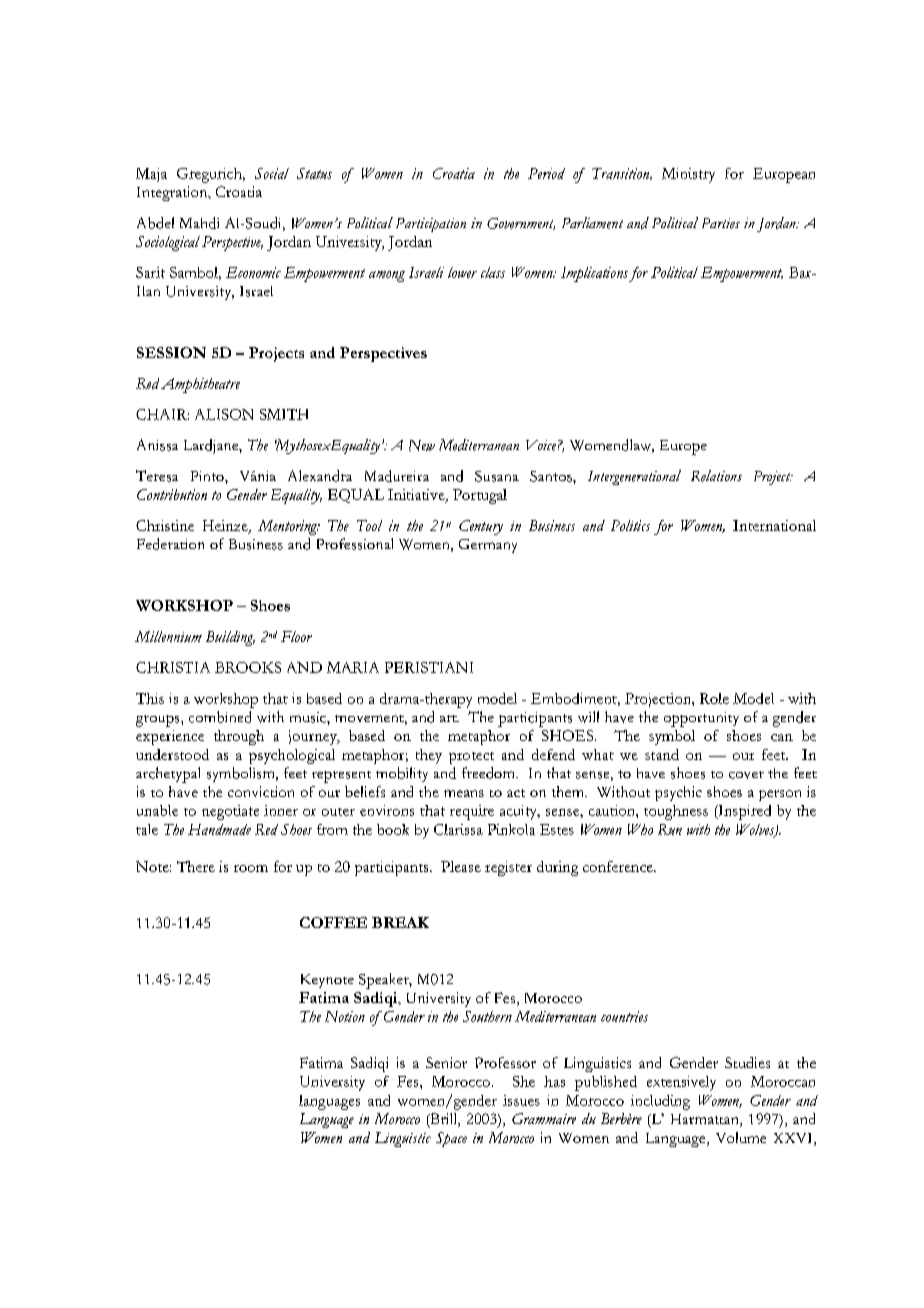  Describe the element at coordinates (230, 812) in the page. I see `negotiate` at that location.
